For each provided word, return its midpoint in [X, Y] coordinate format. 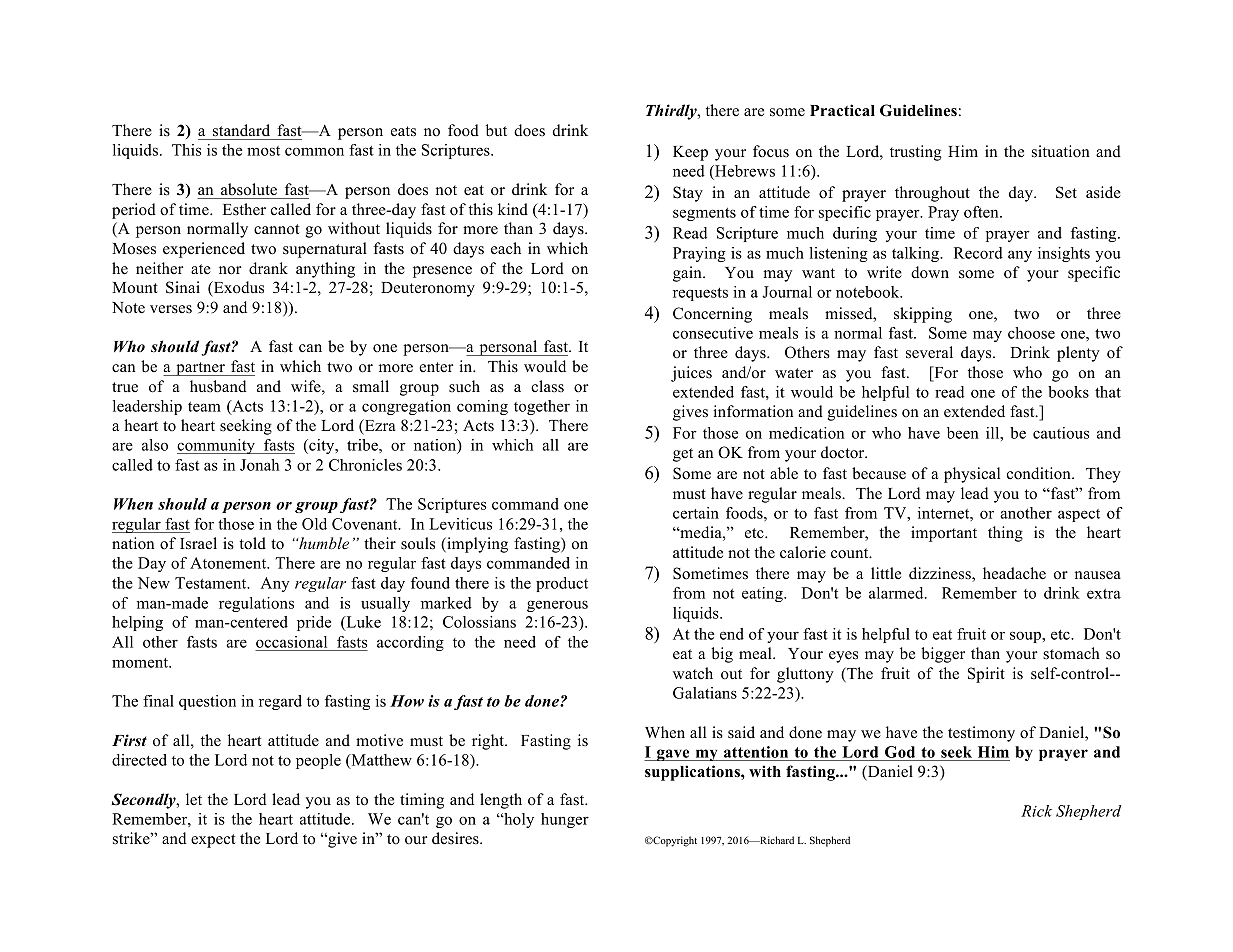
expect [213, 841]
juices [691, 374]
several [929, 352]
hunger [565, 820]
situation [1061, 151]
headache [1014, 573]
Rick [1036, 811]
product [562, 584]
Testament [212, 583]
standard [241, 130]
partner [200, 369]
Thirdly [672, 112]
